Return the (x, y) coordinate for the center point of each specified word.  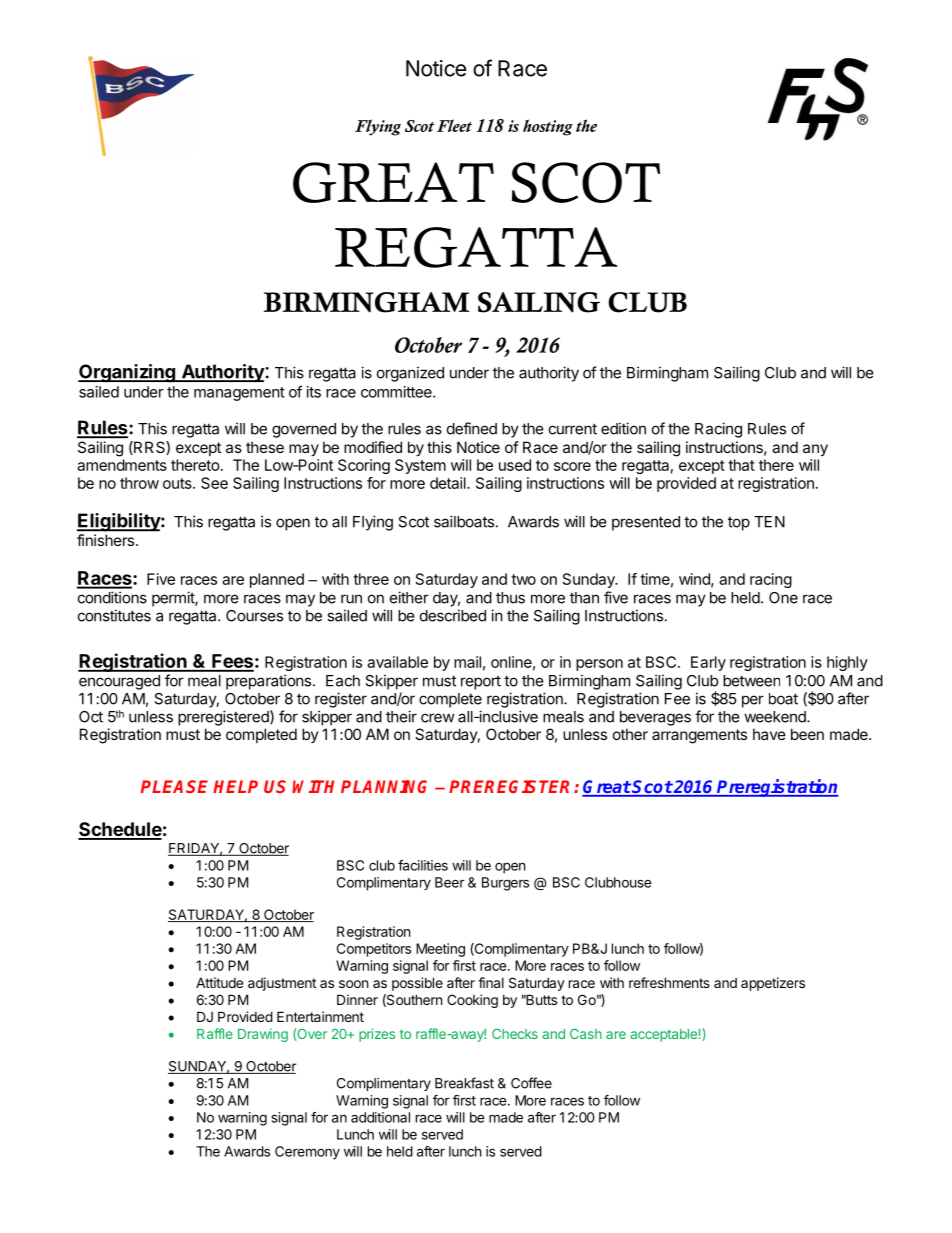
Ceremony (307, 1153)
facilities (423, 865)
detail (449, 483)
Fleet (454, 125)
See (214, 483)
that (741, 465)
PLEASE (174, 786)
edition (623, 428)
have (769, 734)
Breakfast (464, 1083)
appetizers (773, 984)
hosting (548, 127)
